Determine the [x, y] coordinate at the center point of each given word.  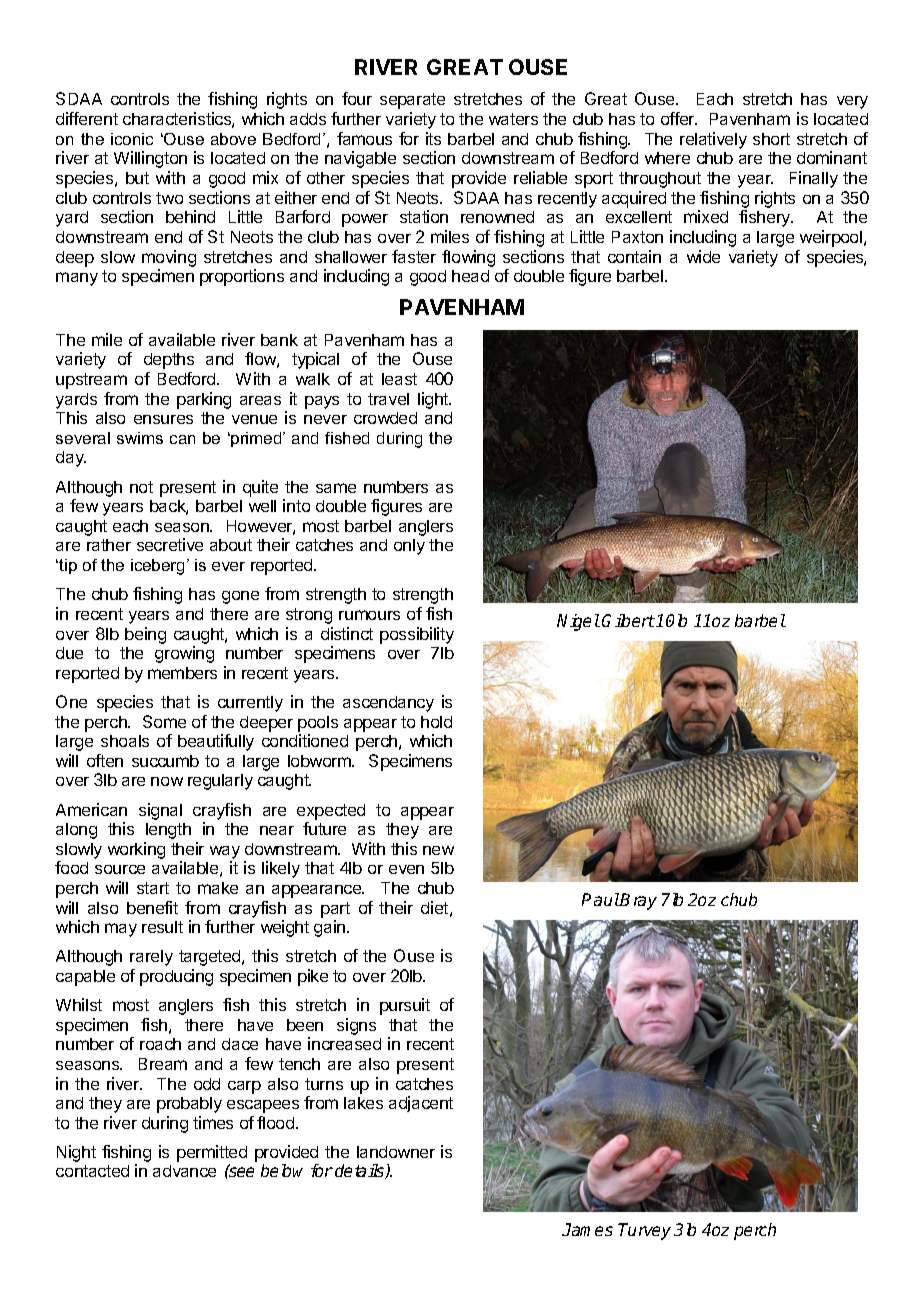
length [168, 831]
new [438, 850]
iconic [132, 139]
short [771, 139]
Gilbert [628, 620]
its [433, 138]
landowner [396, 1152]
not [141, 487]
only [409, 547]
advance [184, 1171]
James [587, 1229]
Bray [638, 901]
